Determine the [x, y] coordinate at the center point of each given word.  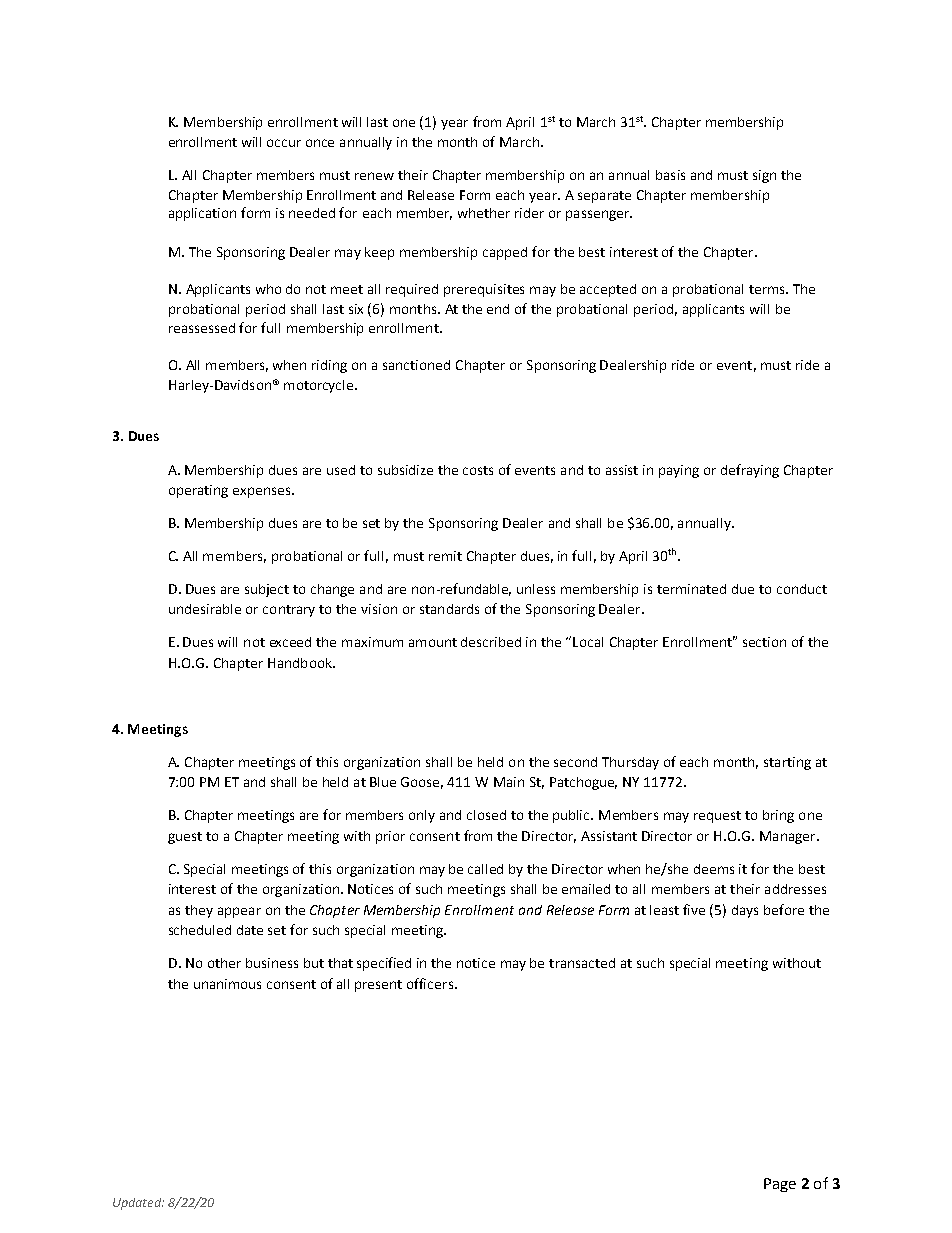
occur [284, 143]
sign [764, 176]
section [764, 642]
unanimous [227, 984]
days [745, 911]
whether [484, 213]
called [485, 869]
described [491, 642]
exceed [290, 642]
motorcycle [320, 386]
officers [430, 983]
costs [478, 470]
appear [239, 912]
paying [679, 471]
